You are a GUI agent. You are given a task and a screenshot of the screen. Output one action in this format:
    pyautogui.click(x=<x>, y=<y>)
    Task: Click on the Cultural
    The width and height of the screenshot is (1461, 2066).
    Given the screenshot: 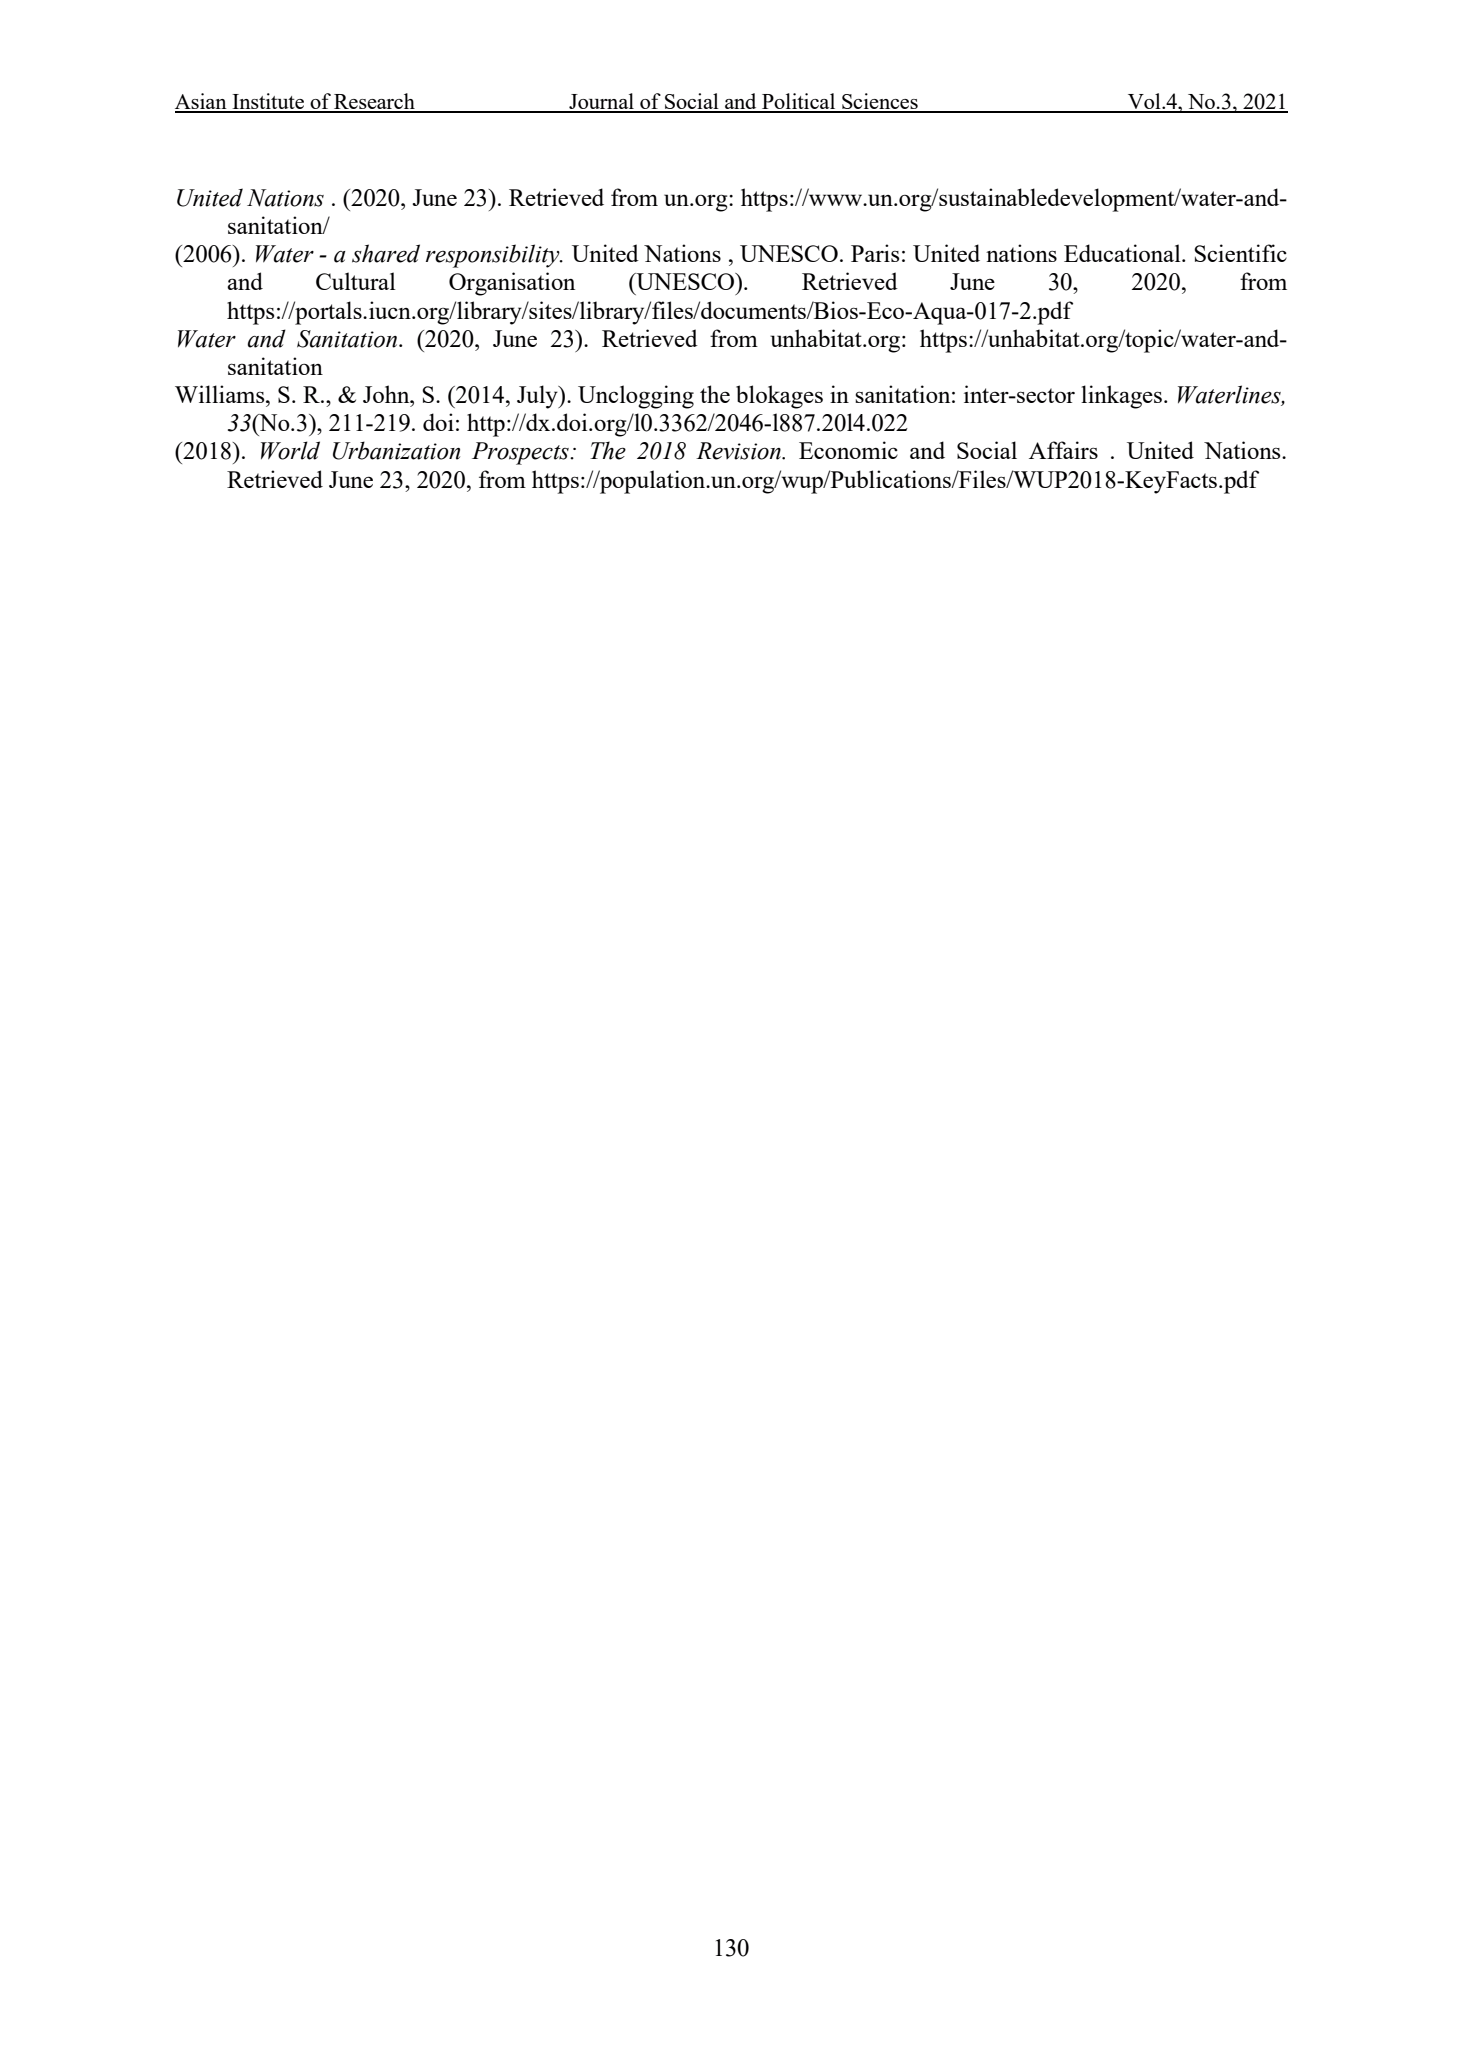 What is the action you would take?
    pyautogui.click(x=356, y=281)
